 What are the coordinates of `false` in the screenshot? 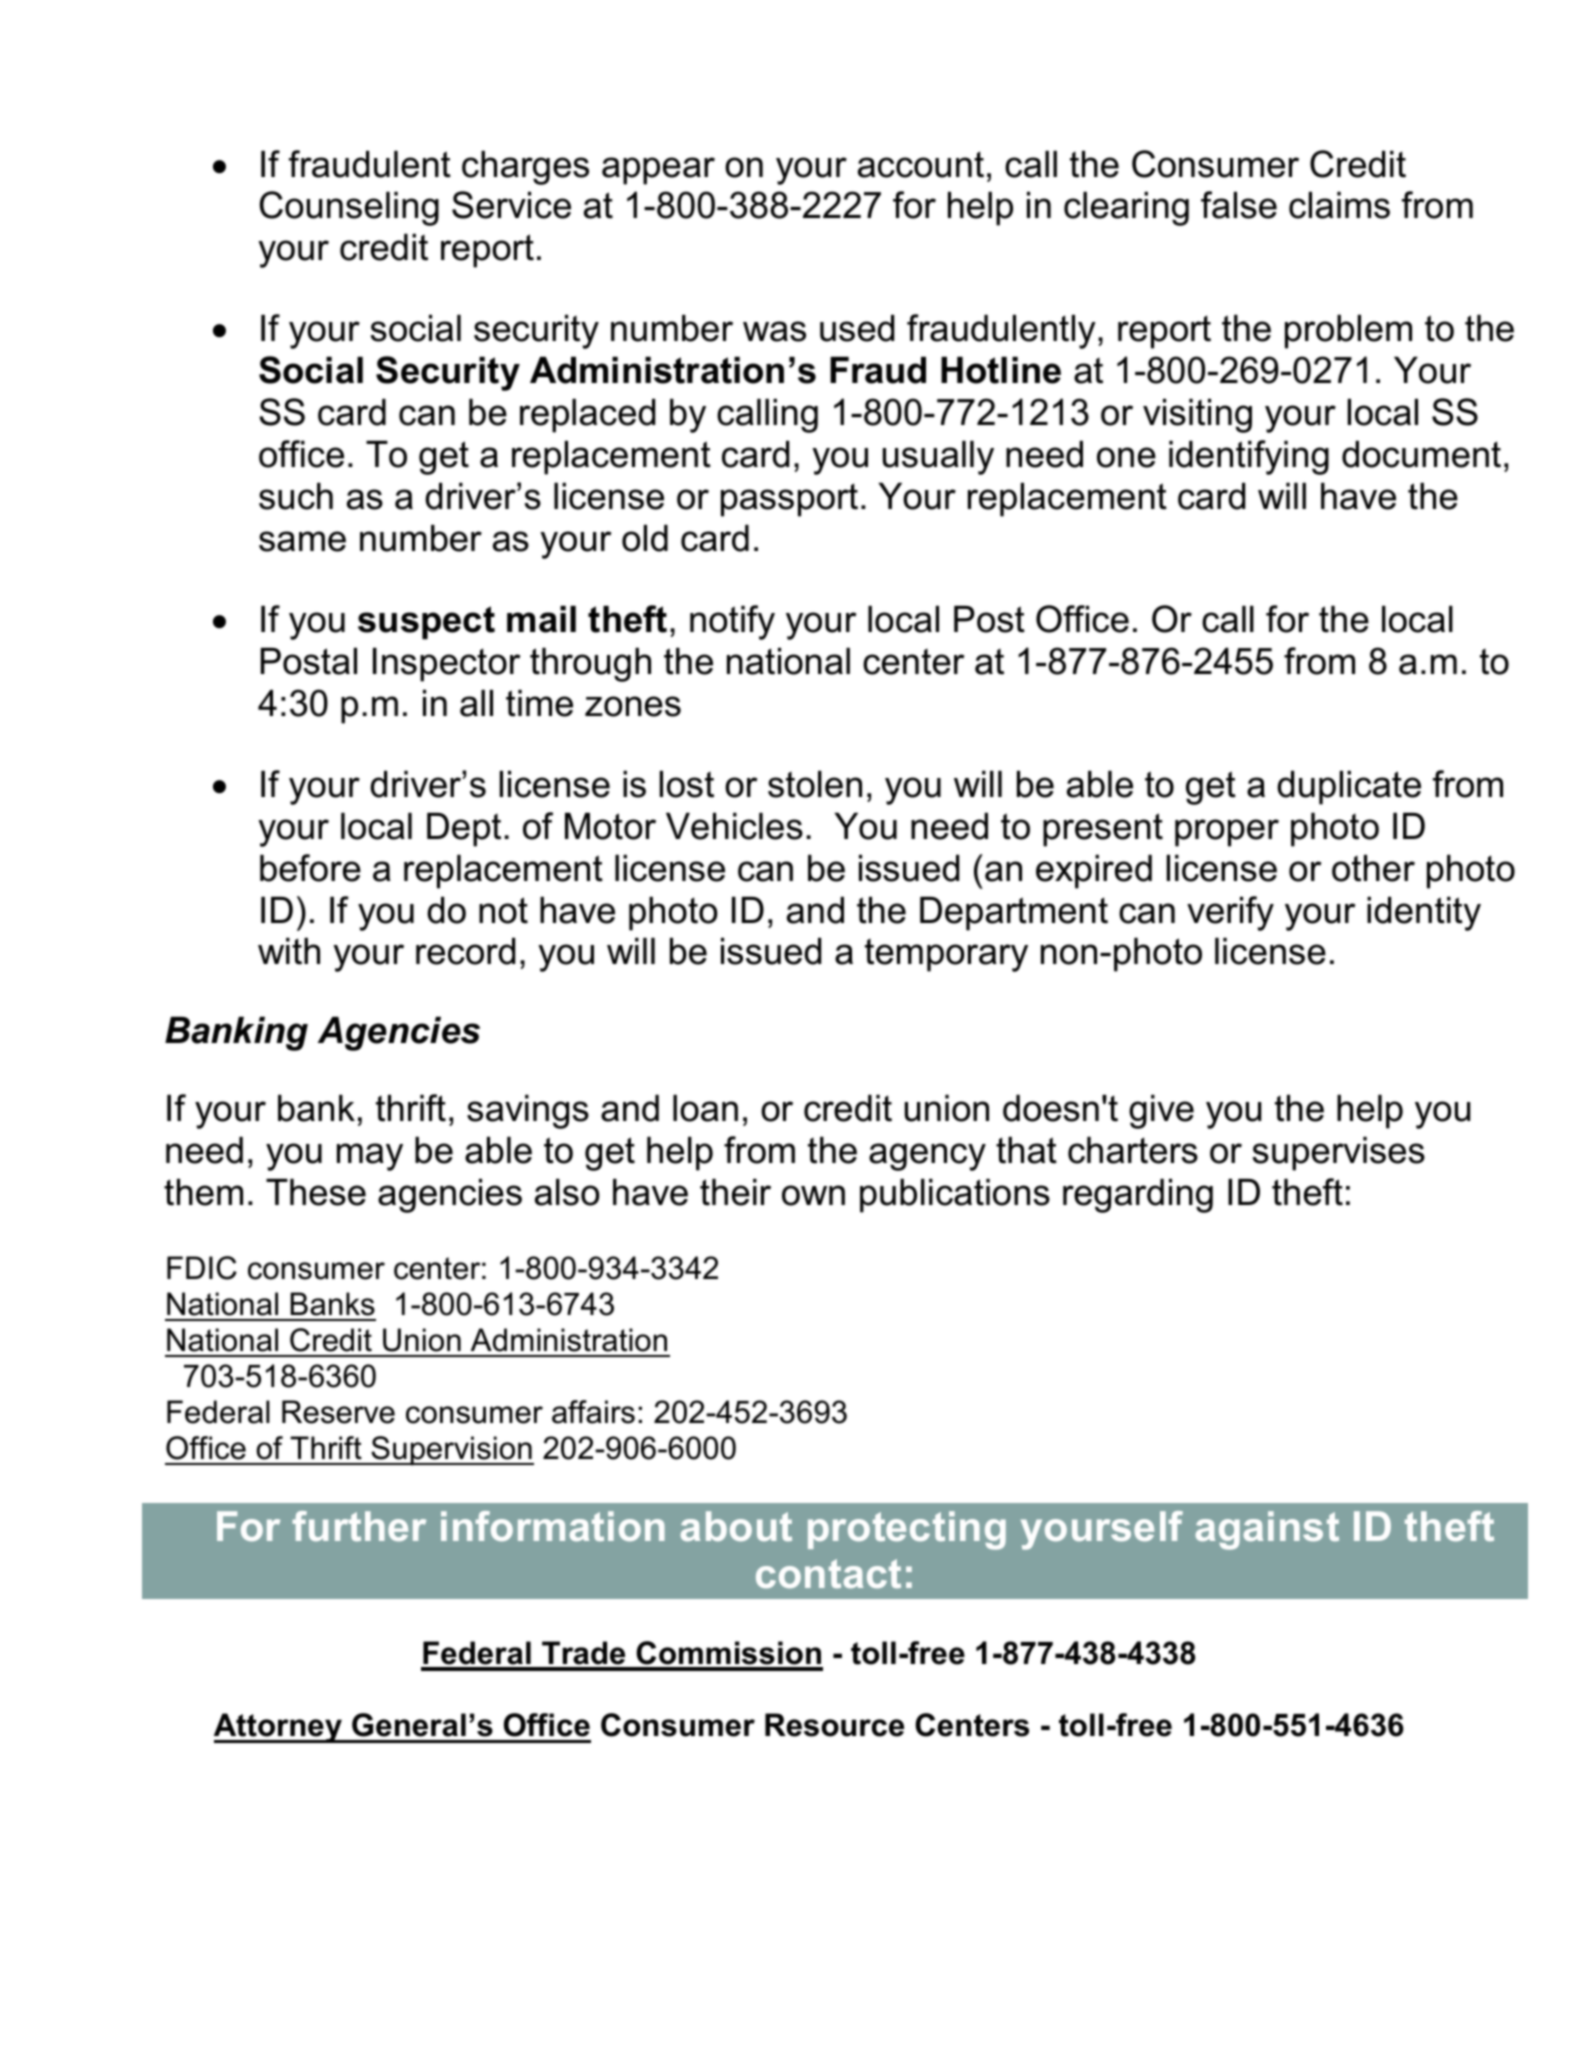 It's located at (1239, 205).
